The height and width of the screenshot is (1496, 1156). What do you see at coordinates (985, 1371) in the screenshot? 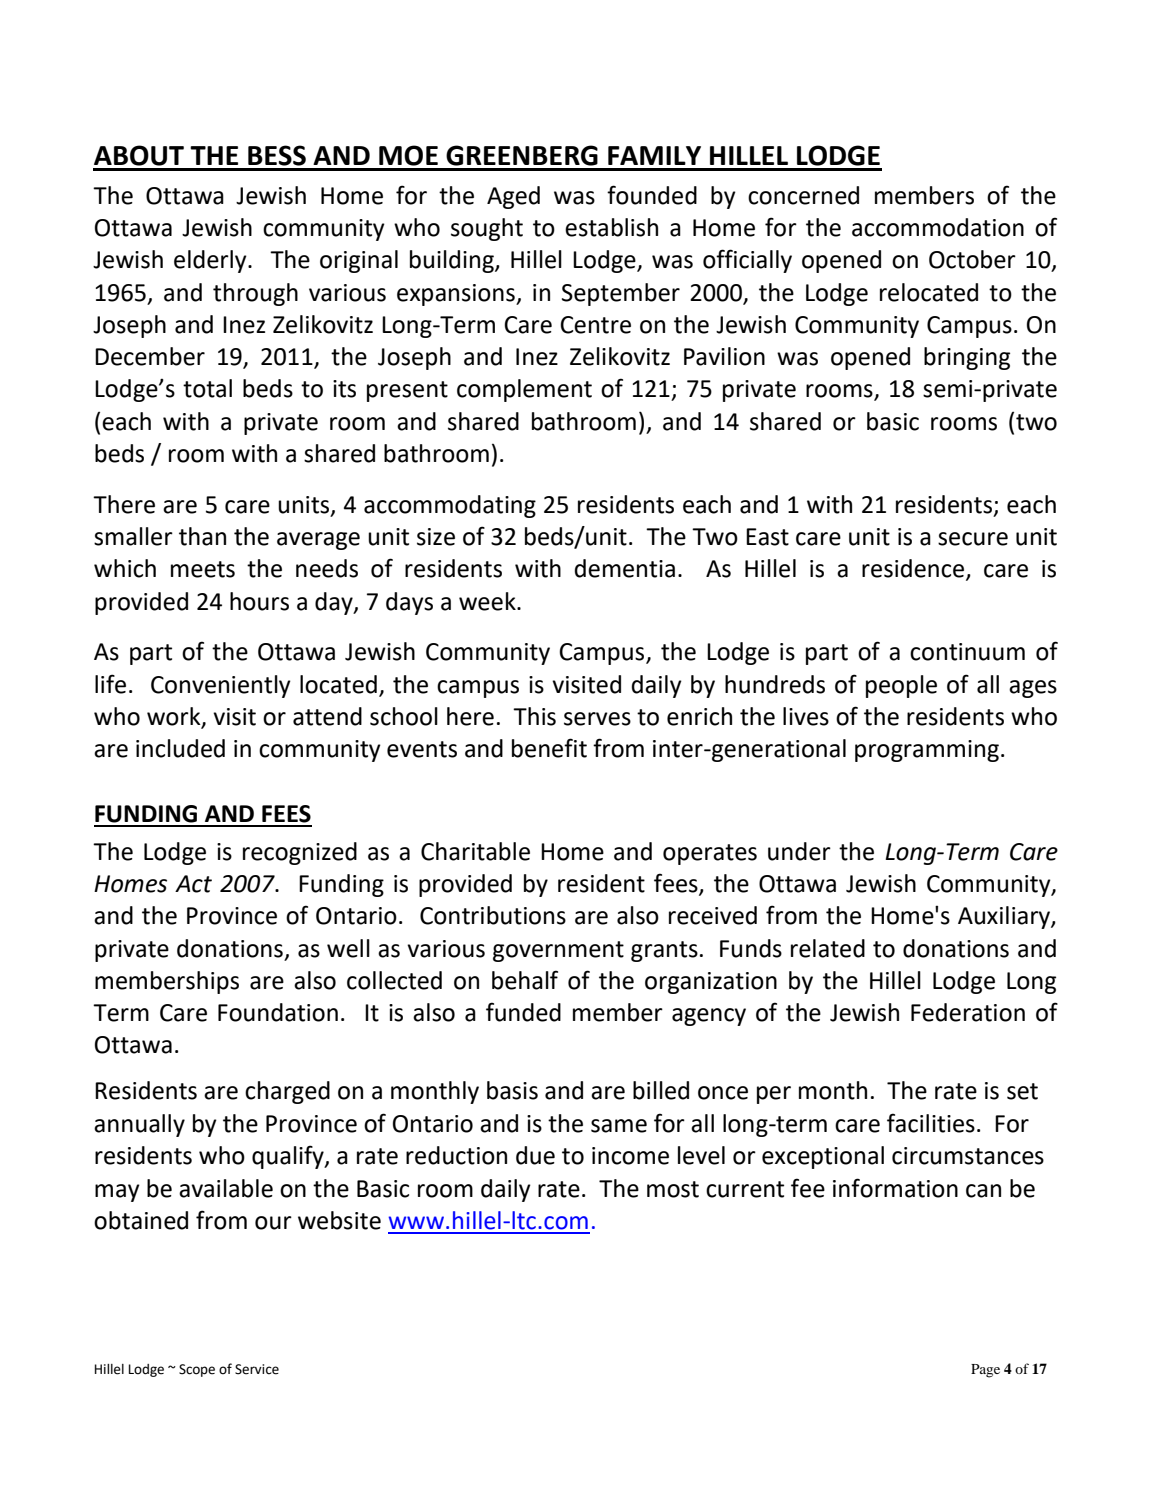
I see `Page` at bounding box center [985, 1371].
